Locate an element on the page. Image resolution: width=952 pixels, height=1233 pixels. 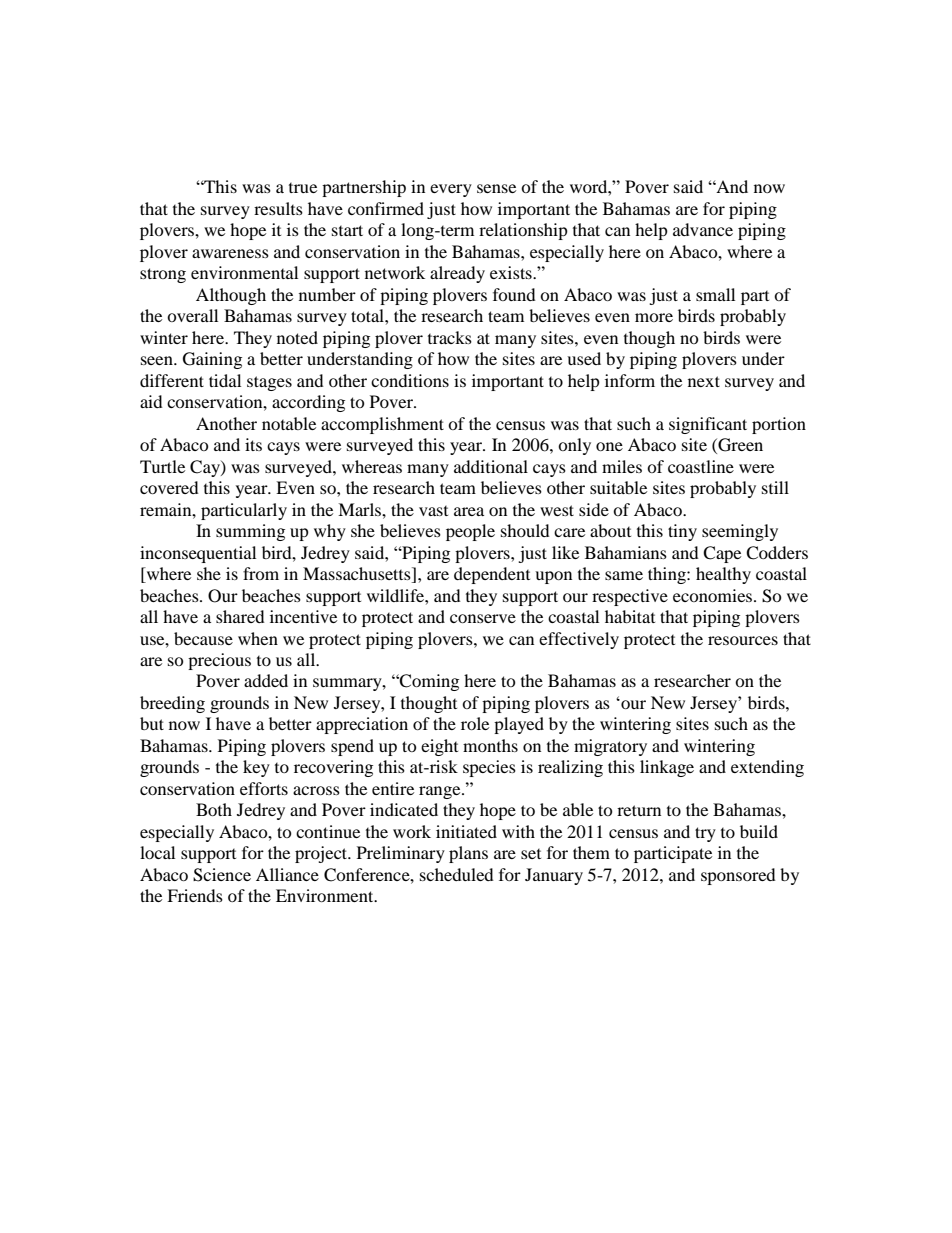
Science is located at coordinates (222, 875).
